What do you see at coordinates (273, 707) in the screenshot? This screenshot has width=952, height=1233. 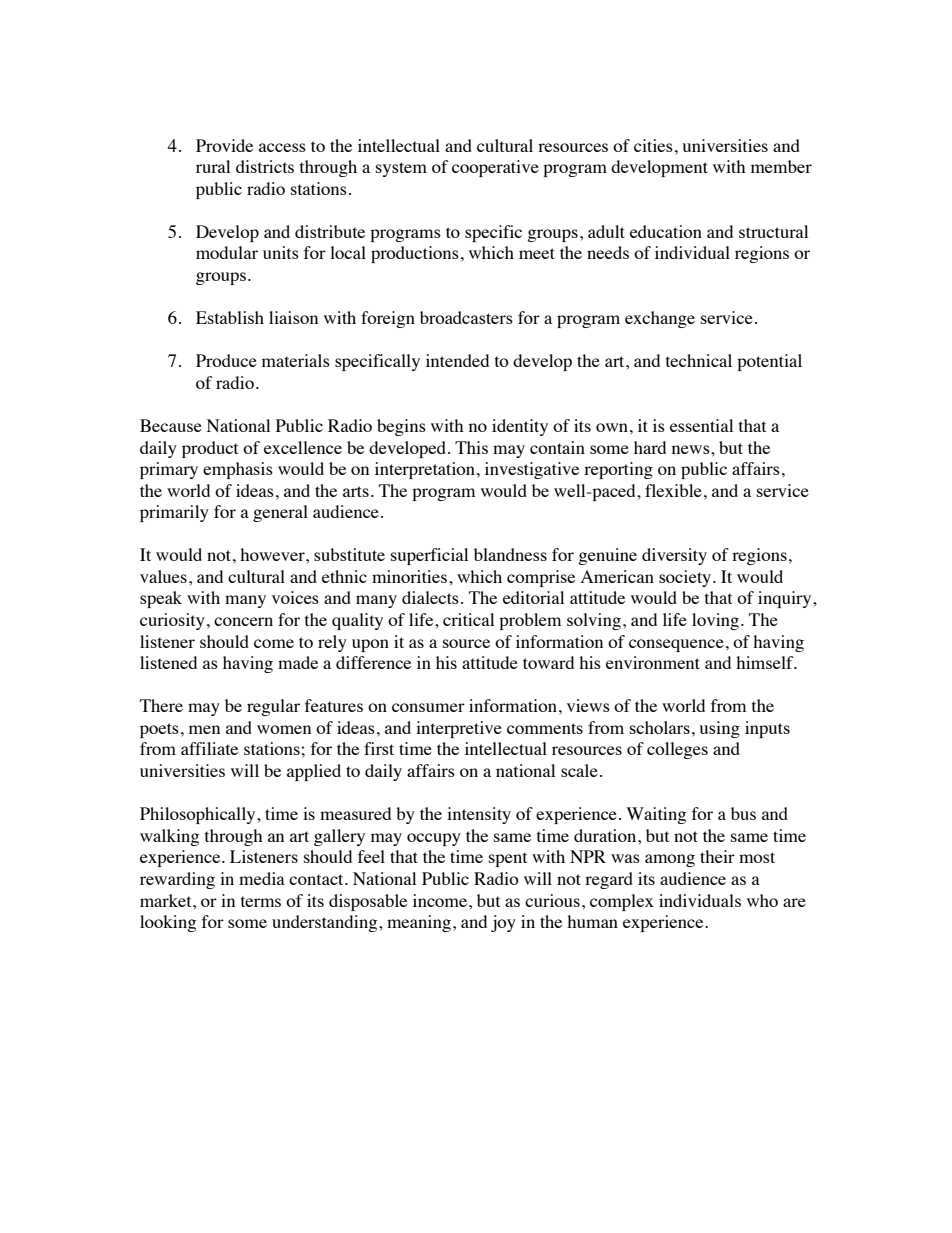 I see `regular` at bounding box center [273, 707].
